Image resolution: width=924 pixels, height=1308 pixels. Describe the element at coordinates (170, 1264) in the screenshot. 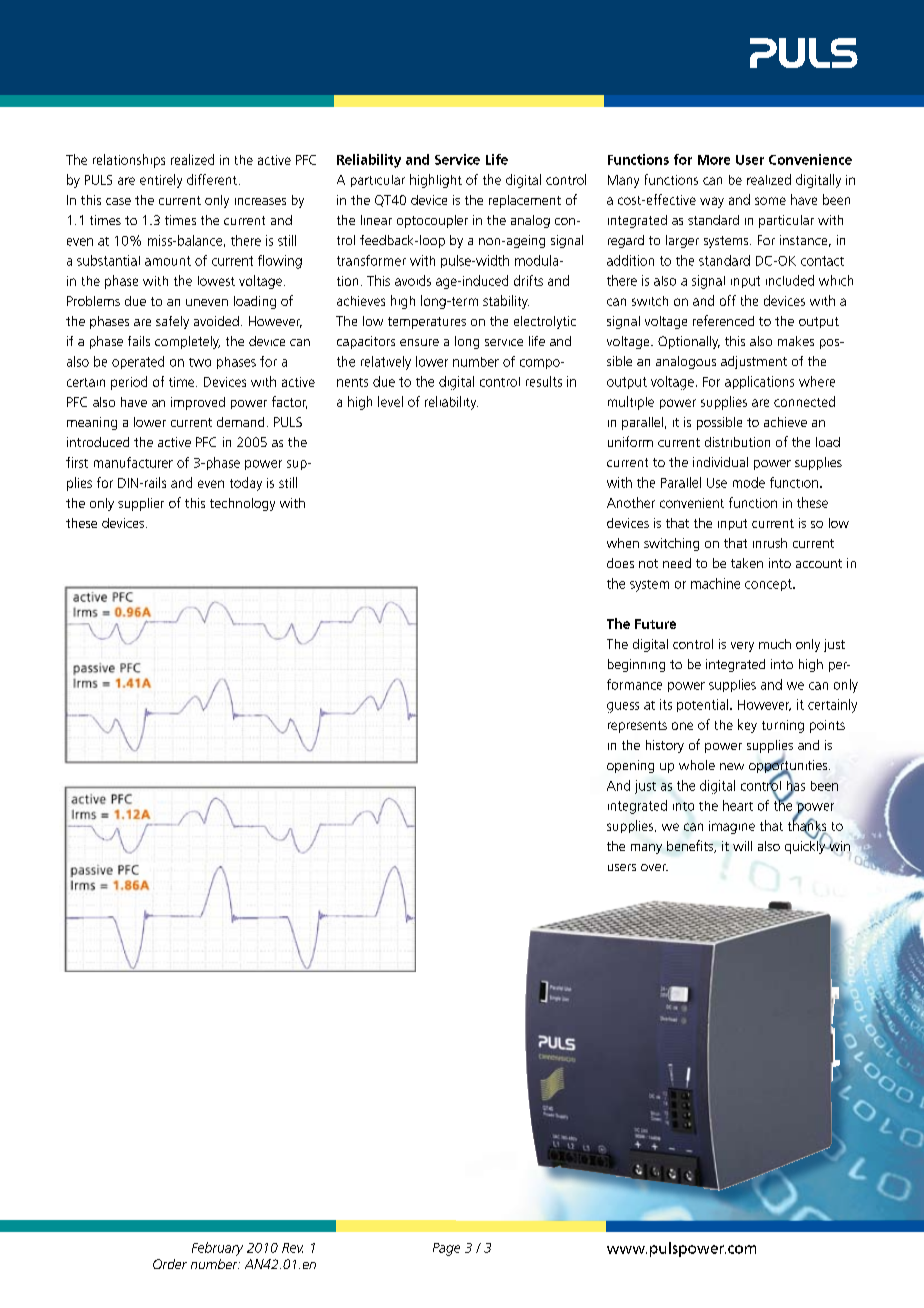

I see `Order` at that location.
